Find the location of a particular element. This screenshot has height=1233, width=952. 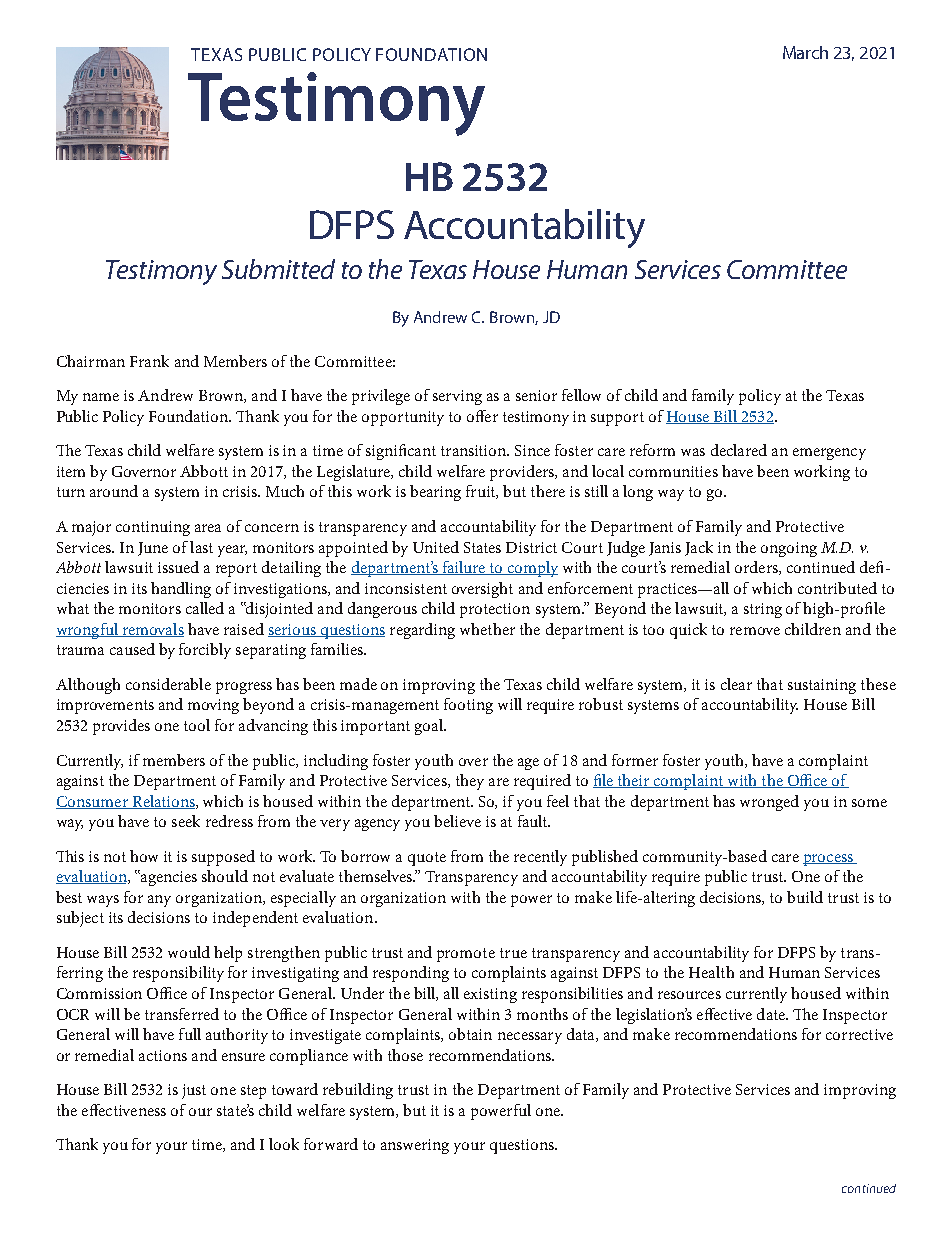

name is located at coordinates (101, 397).
